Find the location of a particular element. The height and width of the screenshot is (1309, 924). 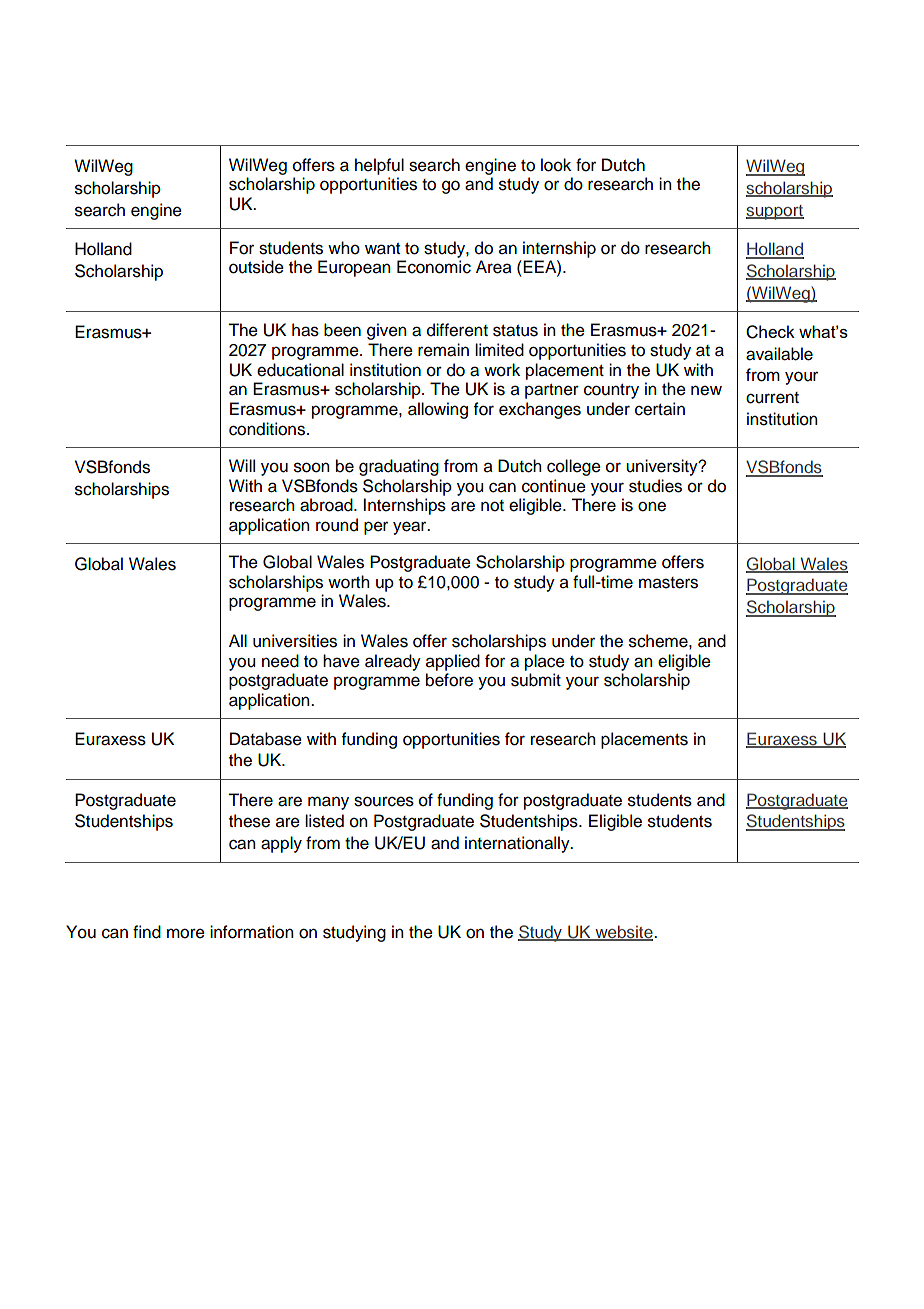

university is located at coordinates (663, 467).
